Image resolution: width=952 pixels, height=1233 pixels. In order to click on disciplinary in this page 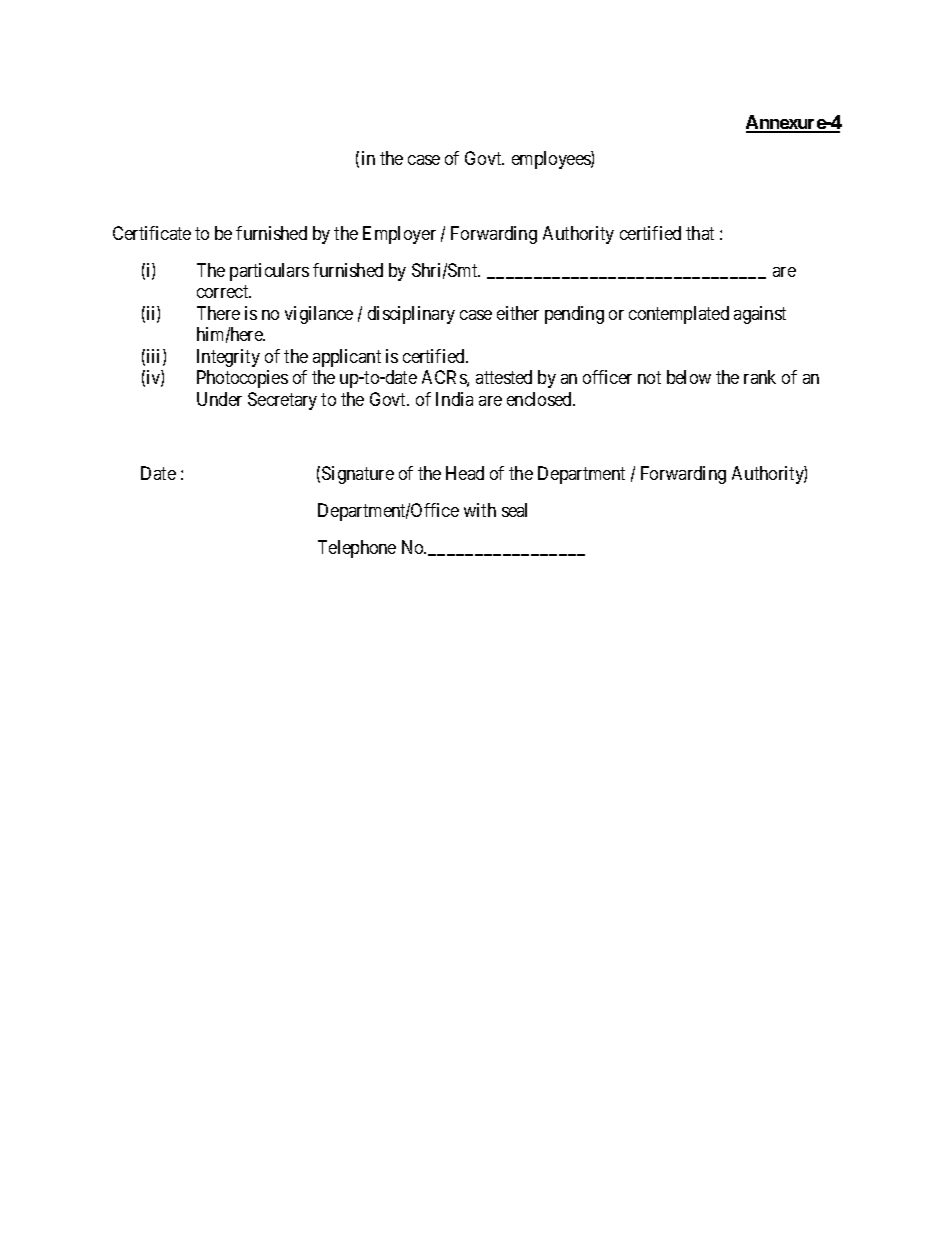, I will do `click(411, 315)`.
